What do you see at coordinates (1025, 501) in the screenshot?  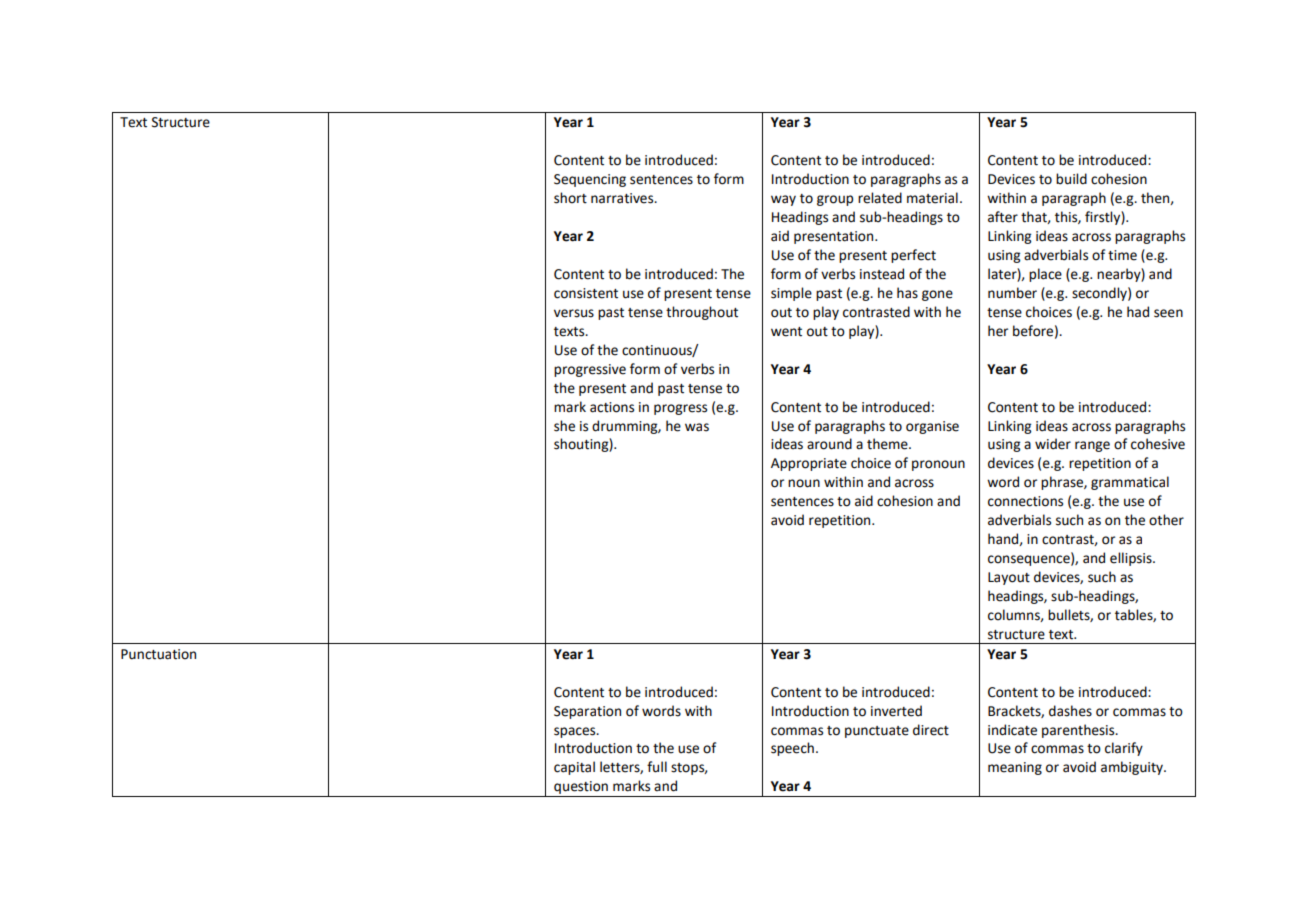 I see `connections` at bounding box center [1025, 501].
